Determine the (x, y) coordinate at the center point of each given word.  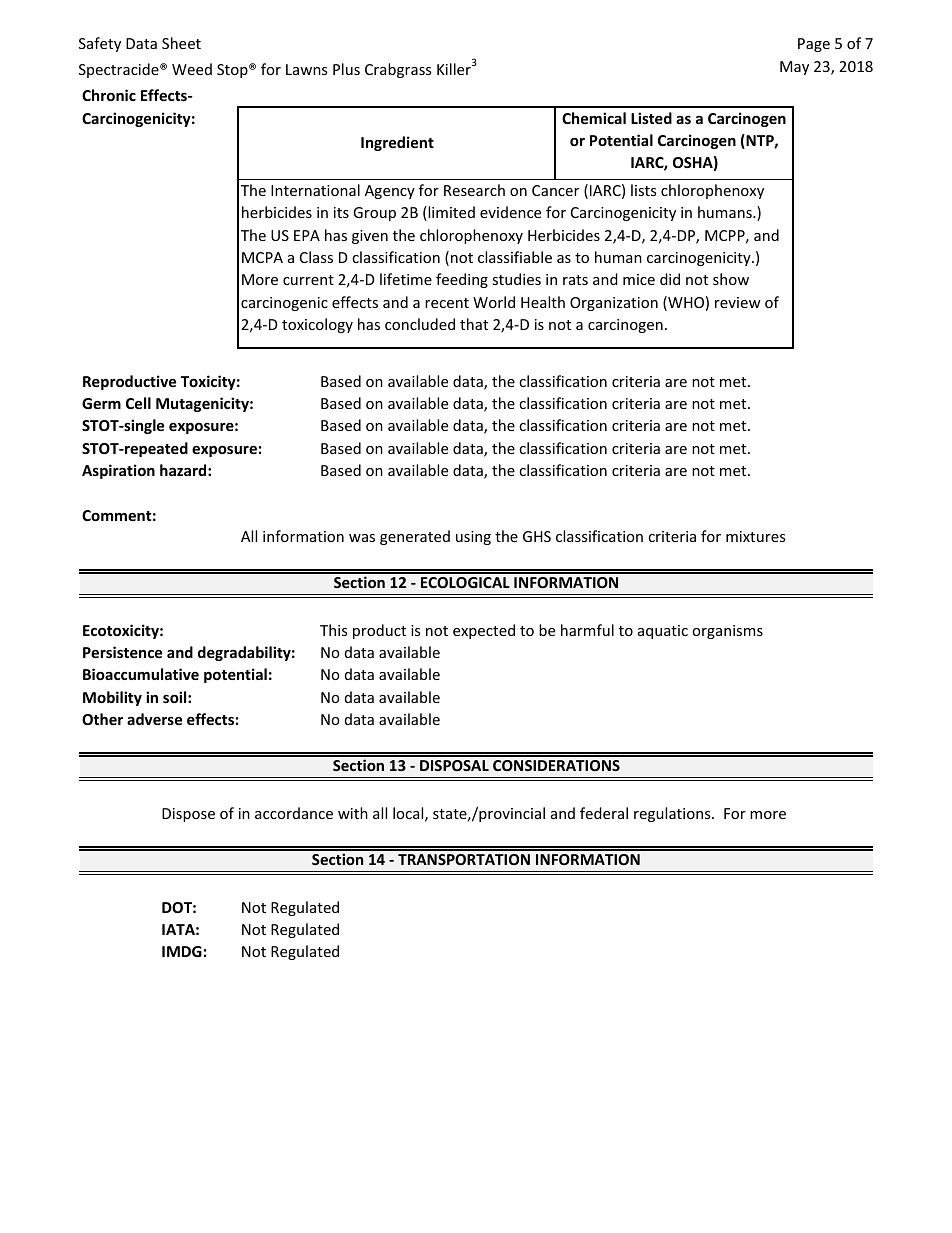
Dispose (188, 815)
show (731, 279)
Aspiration (118, 471)
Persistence (122, 652)
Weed (192, 69)
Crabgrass (398, 70)
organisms (727, 632)
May (794, 68)
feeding (462, 280)
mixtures (755, 536)
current (308, 280)
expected (484, 631)
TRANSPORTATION (464, 859)
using (473, 538)
